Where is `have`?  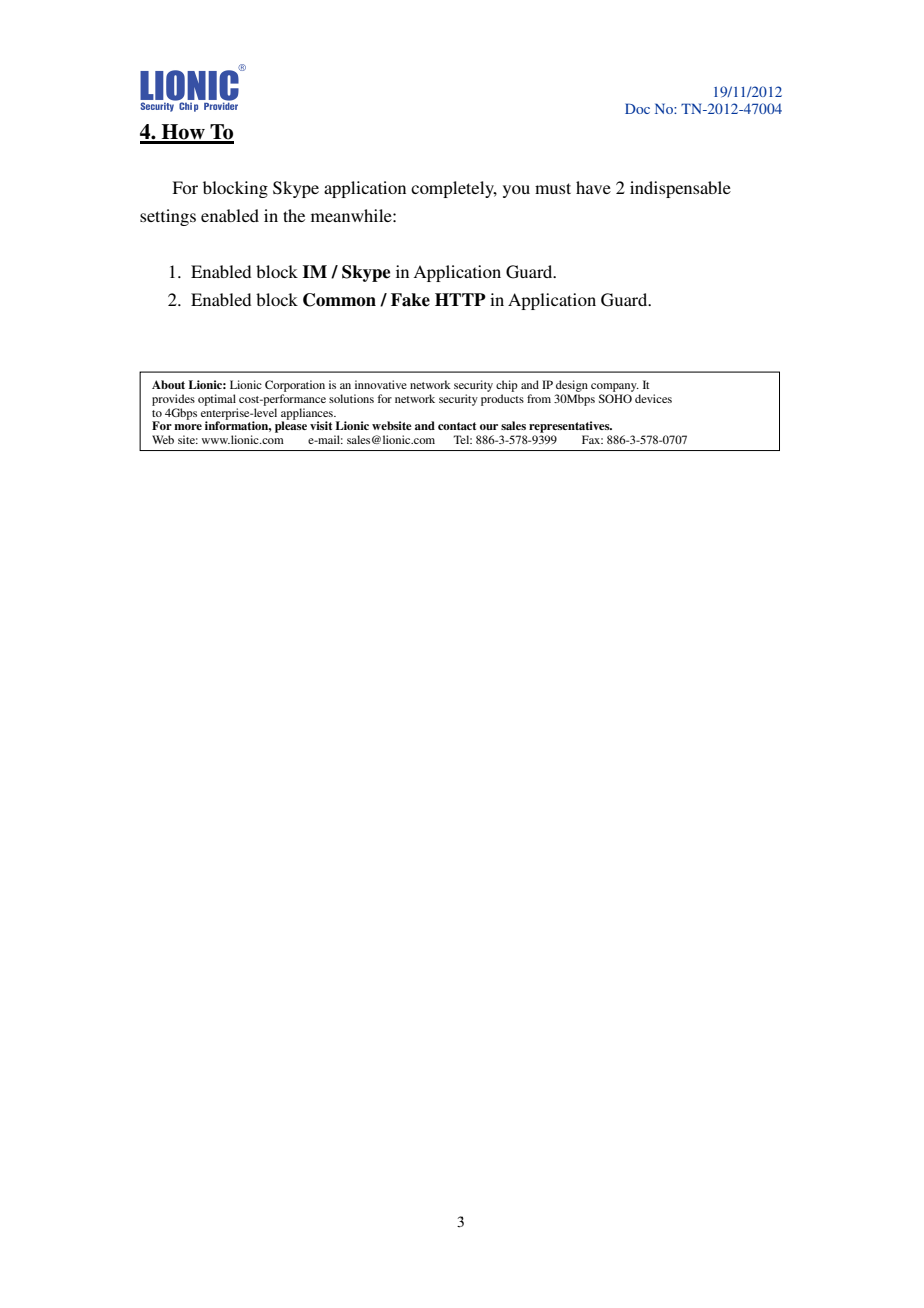 have is located at coordinates (593, 187).
